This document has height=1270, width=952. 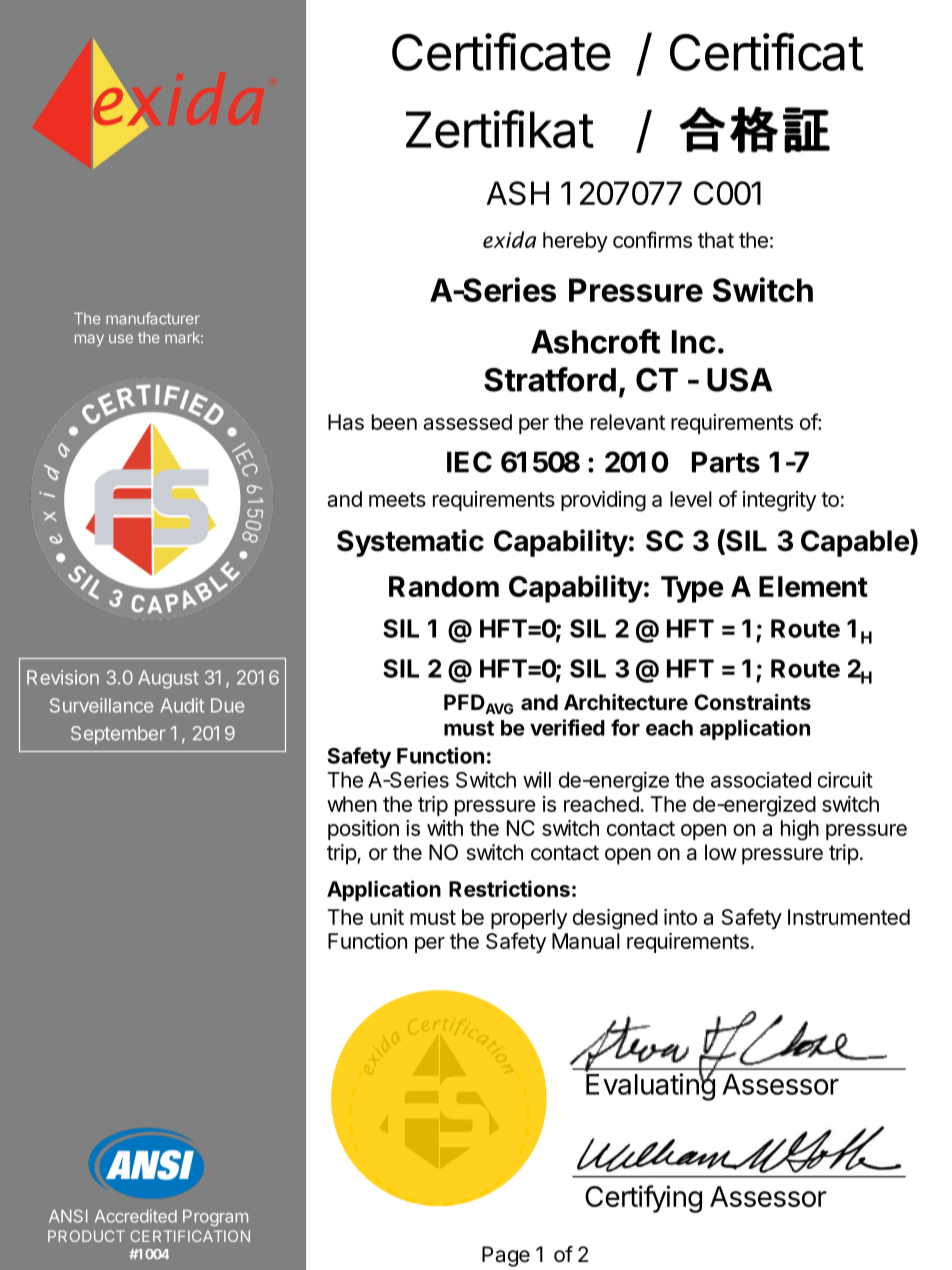 What do you see at coordinates (586, 941) in the document?
I see `Manual` at bounding box center [586, 941].
